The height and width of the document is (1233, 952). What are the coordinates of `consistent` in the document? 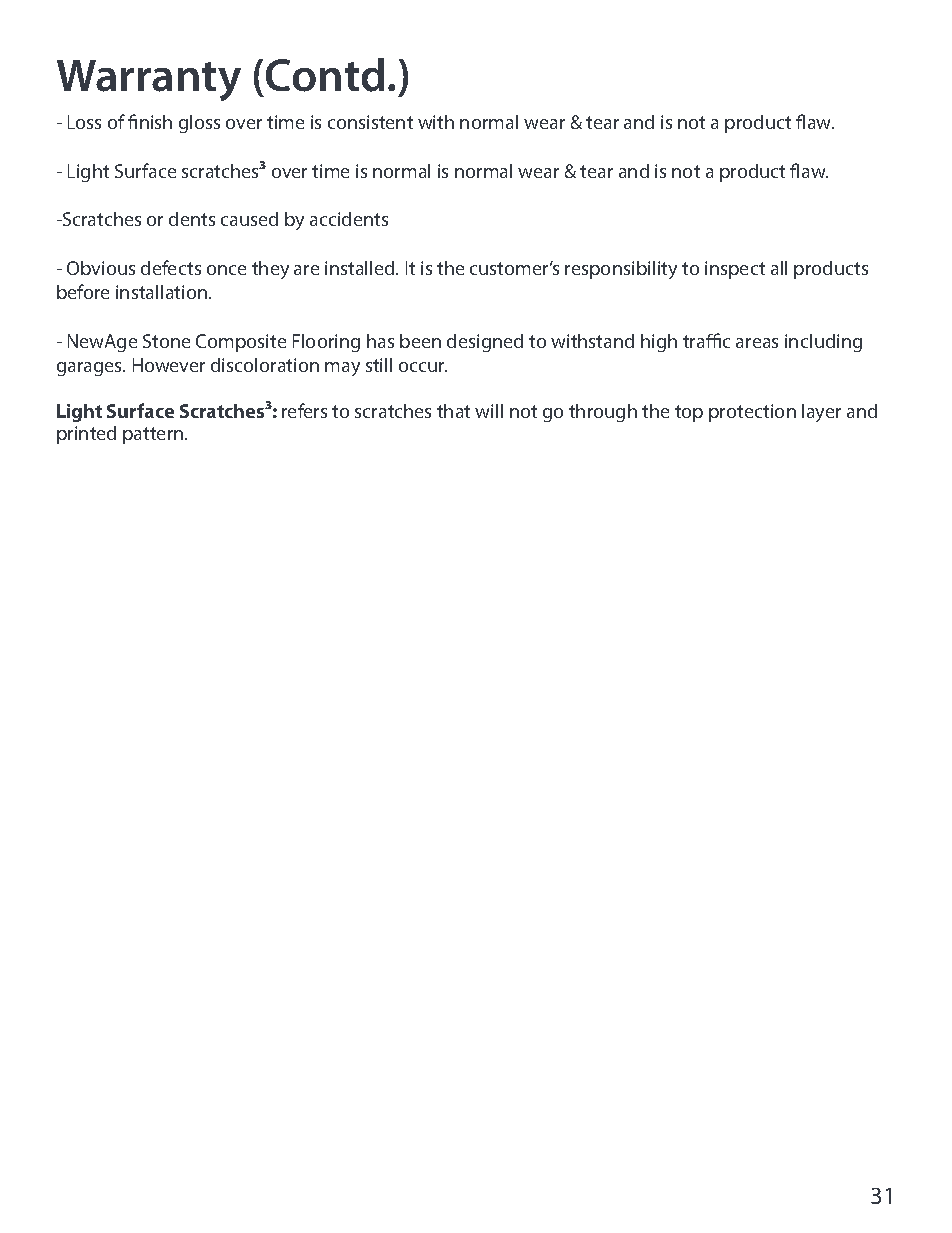 It's located at (370, 122).
